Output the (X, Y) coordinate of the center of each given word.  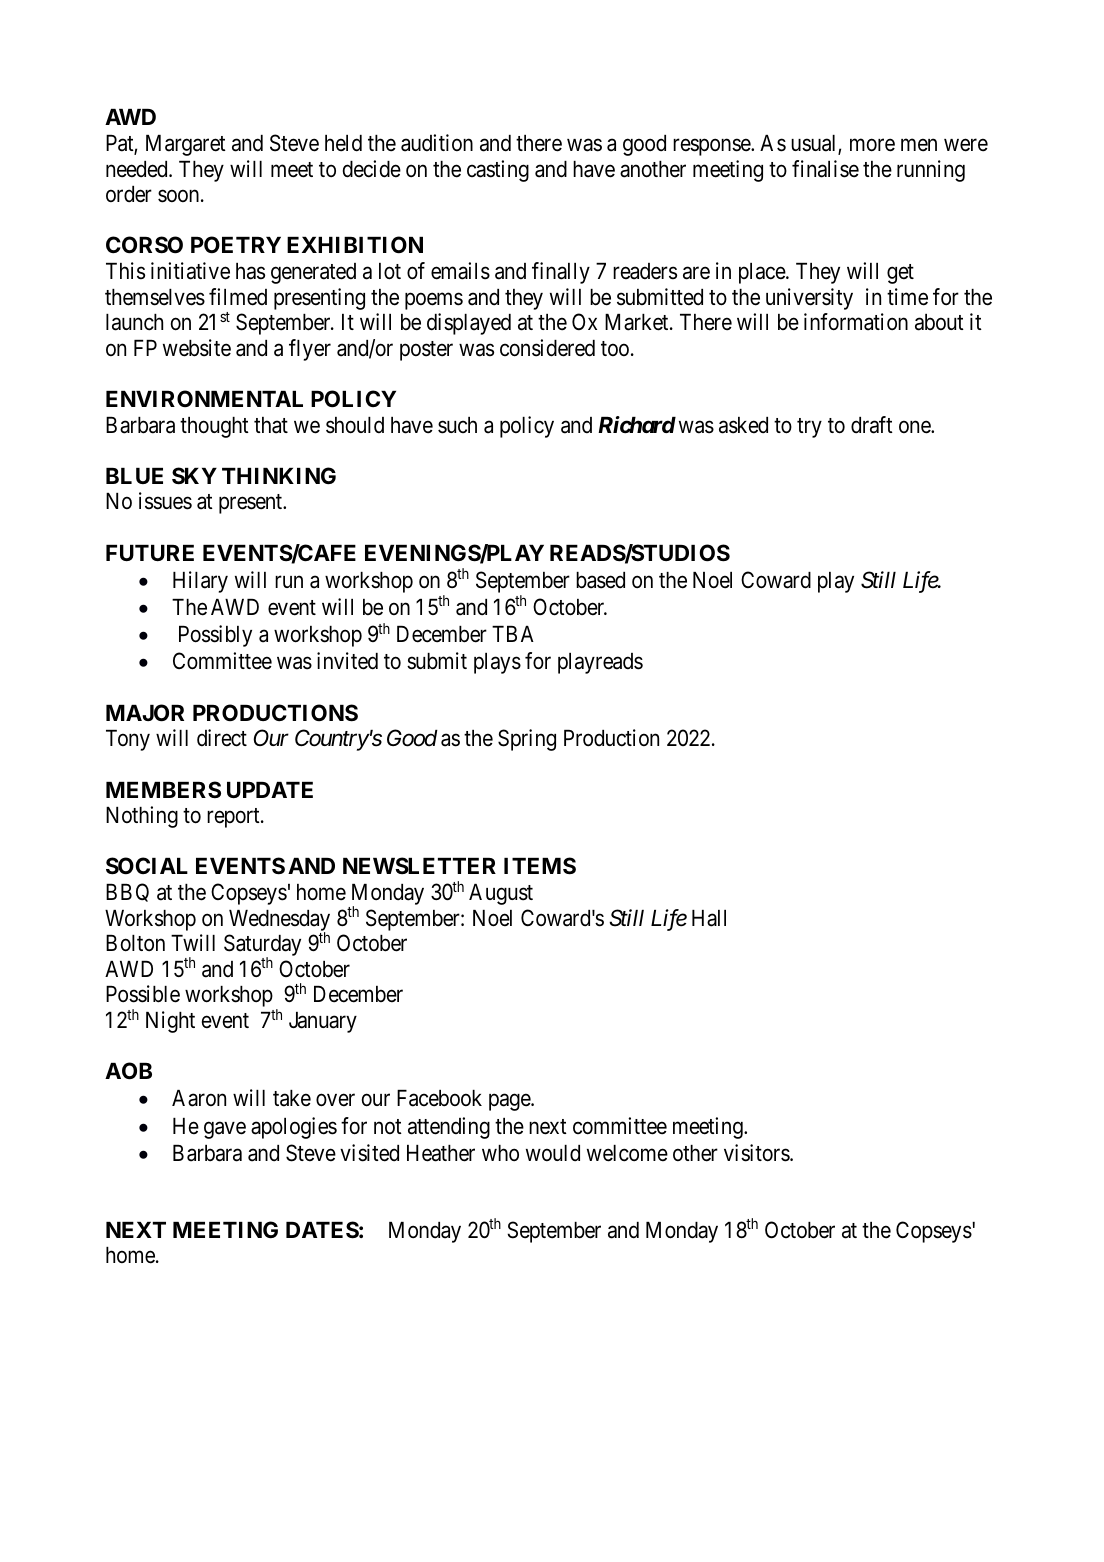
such (457, 425)
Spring (527, 740)
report (234, 818)
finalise (825, 169)
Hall (709, 918)
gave (225, 1130)
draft (872, 425)
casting (498, 171)
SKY (194, 476)
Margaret (186, 145)
